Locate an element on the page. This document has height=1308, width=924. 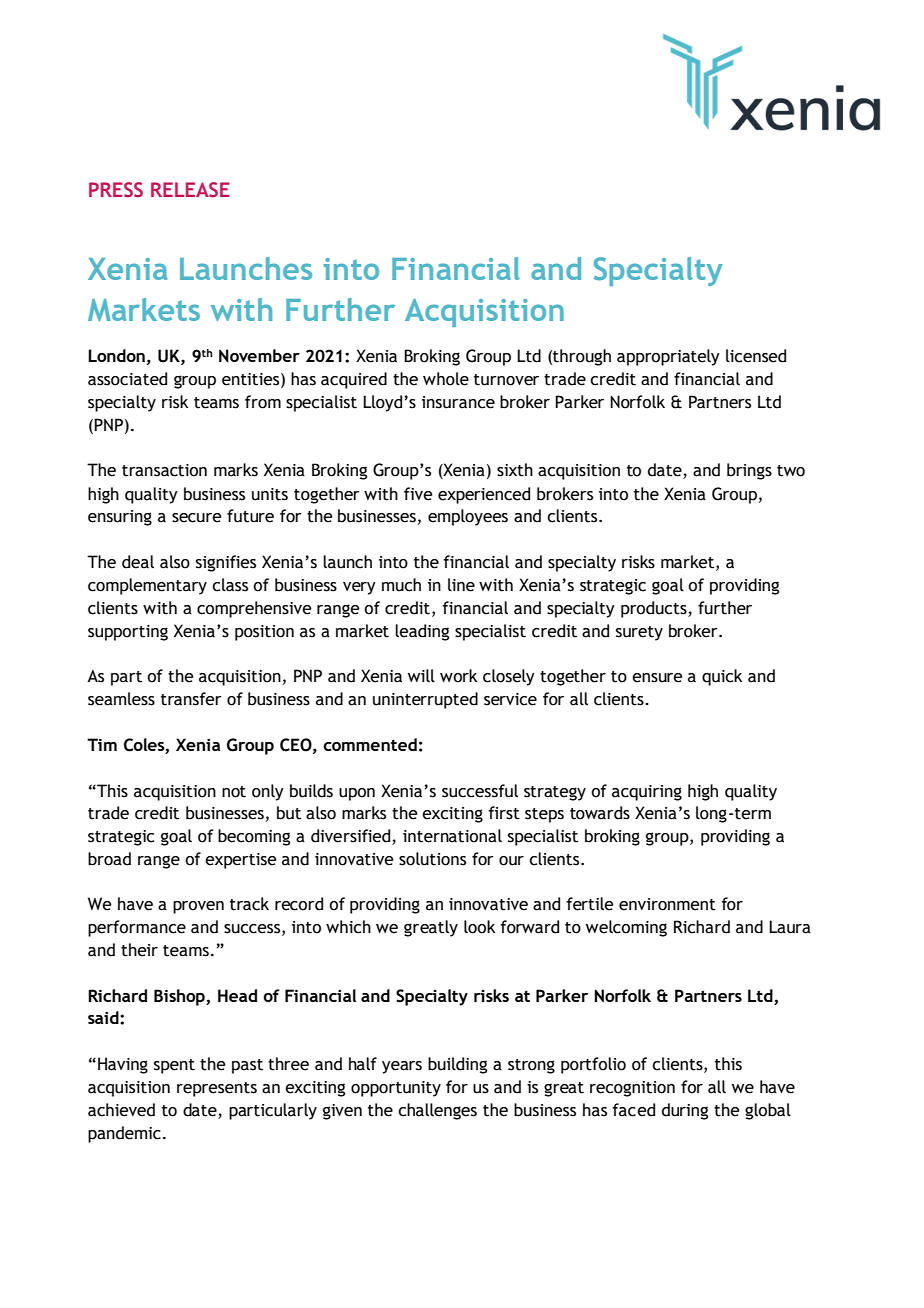
international is located at coordinates (452, 836).
